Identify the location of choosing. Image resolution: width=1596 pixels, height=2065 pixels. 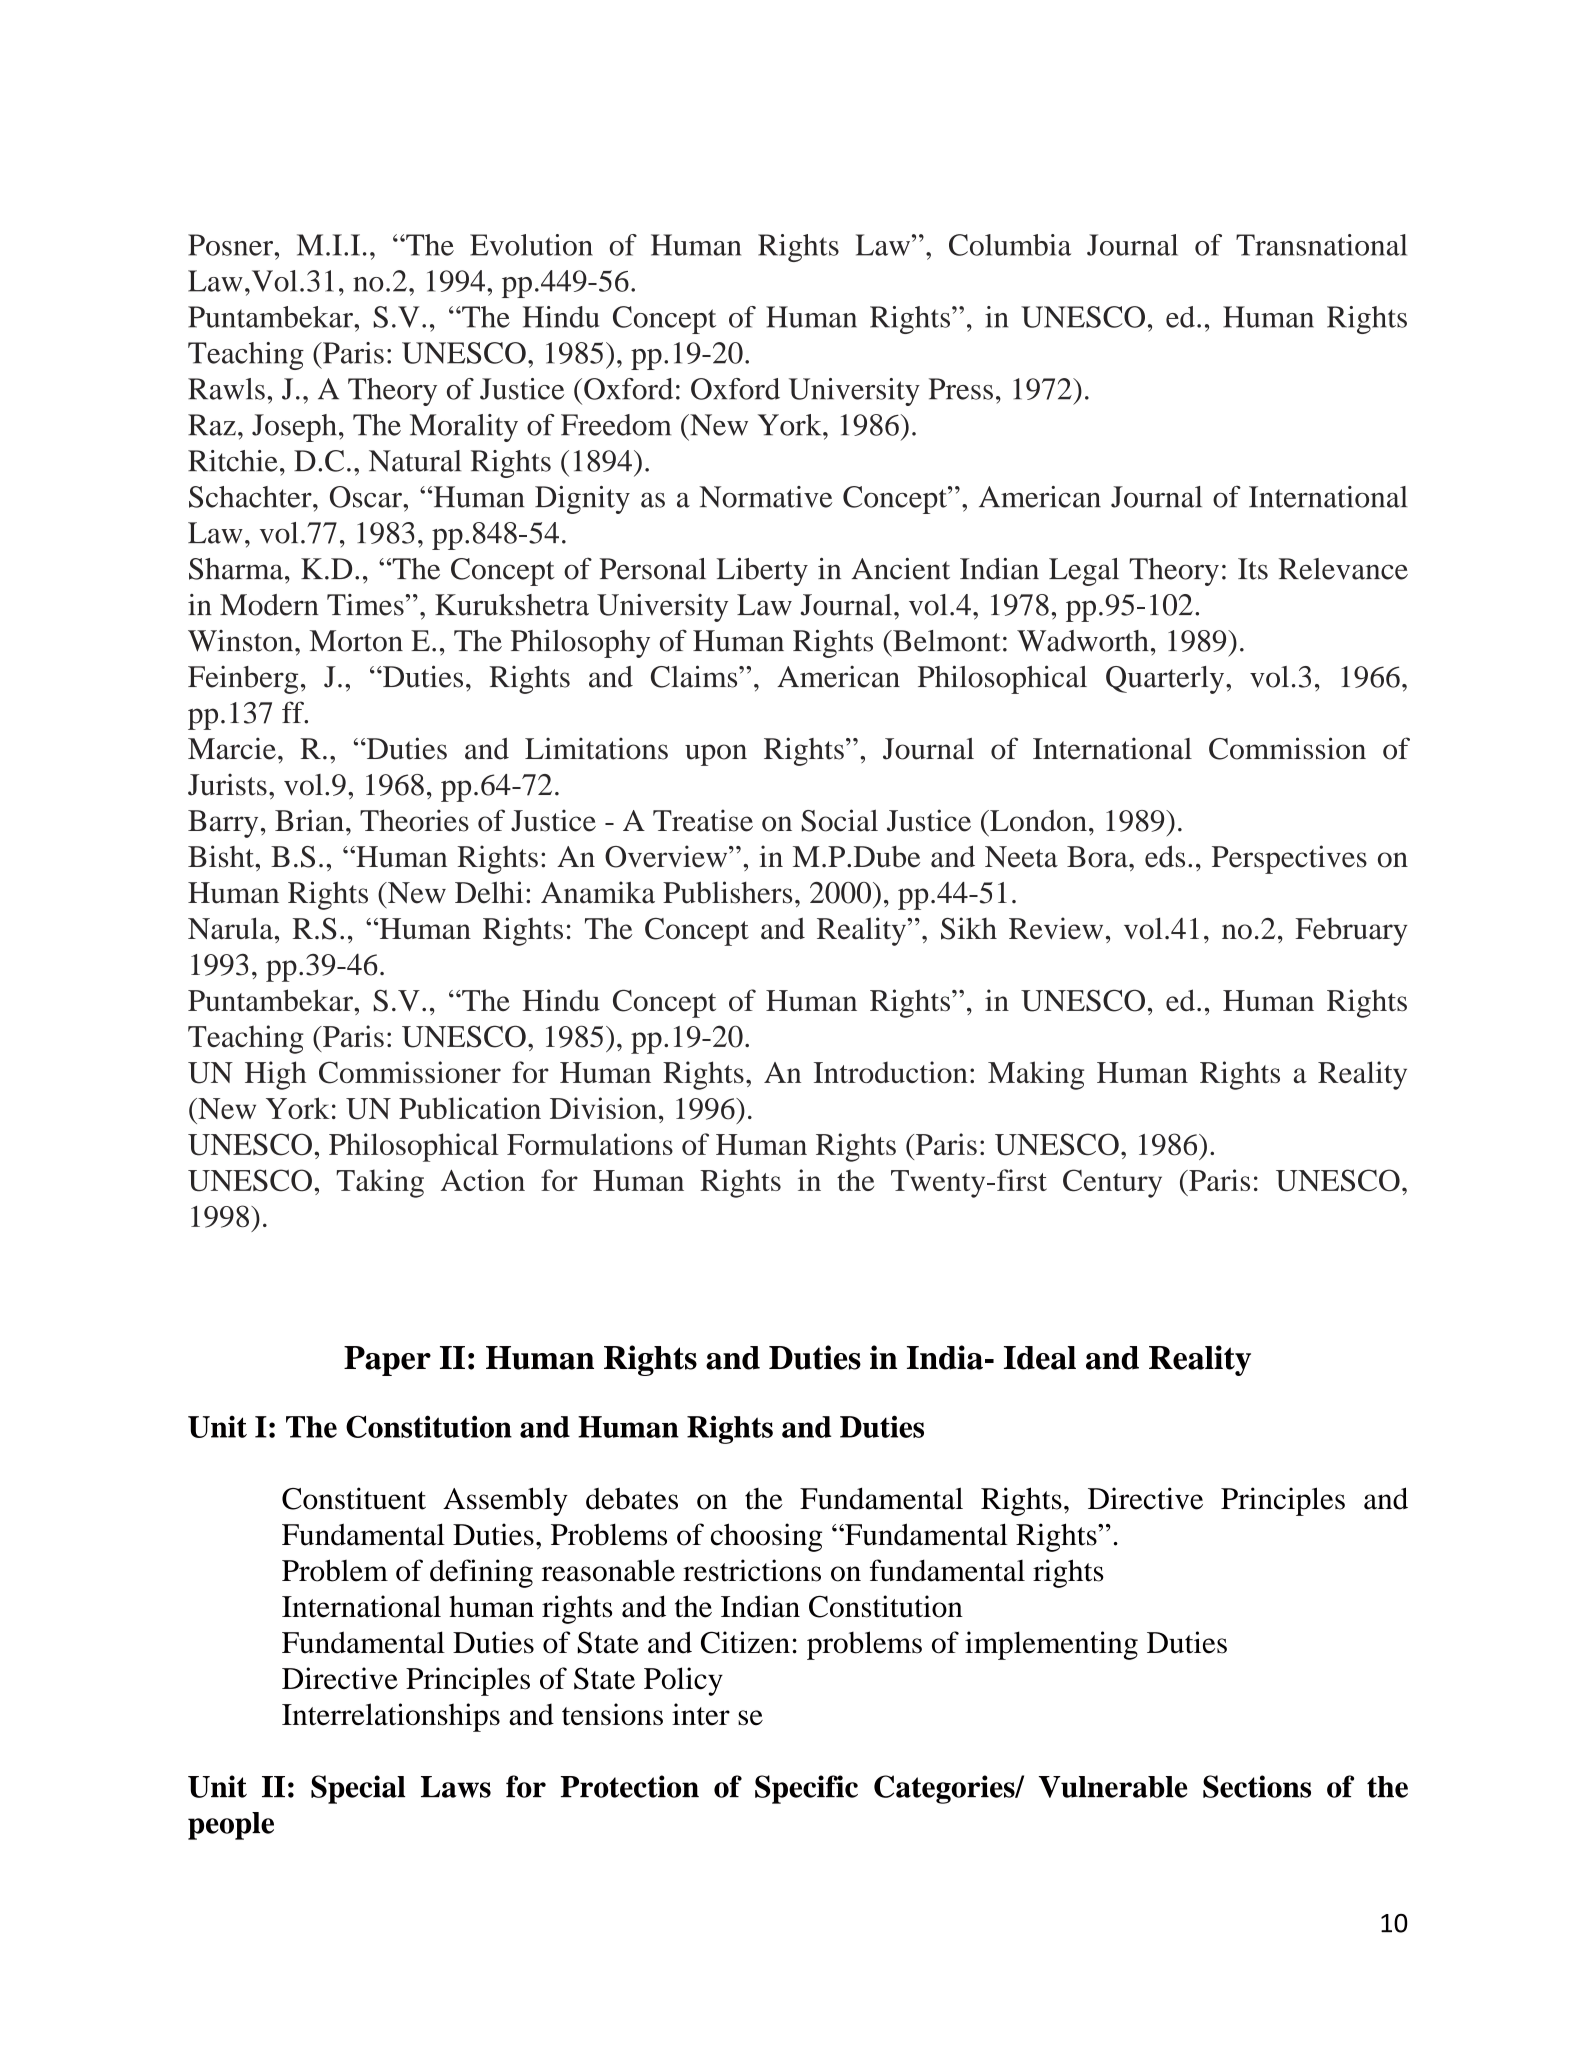
(766, 1537).
